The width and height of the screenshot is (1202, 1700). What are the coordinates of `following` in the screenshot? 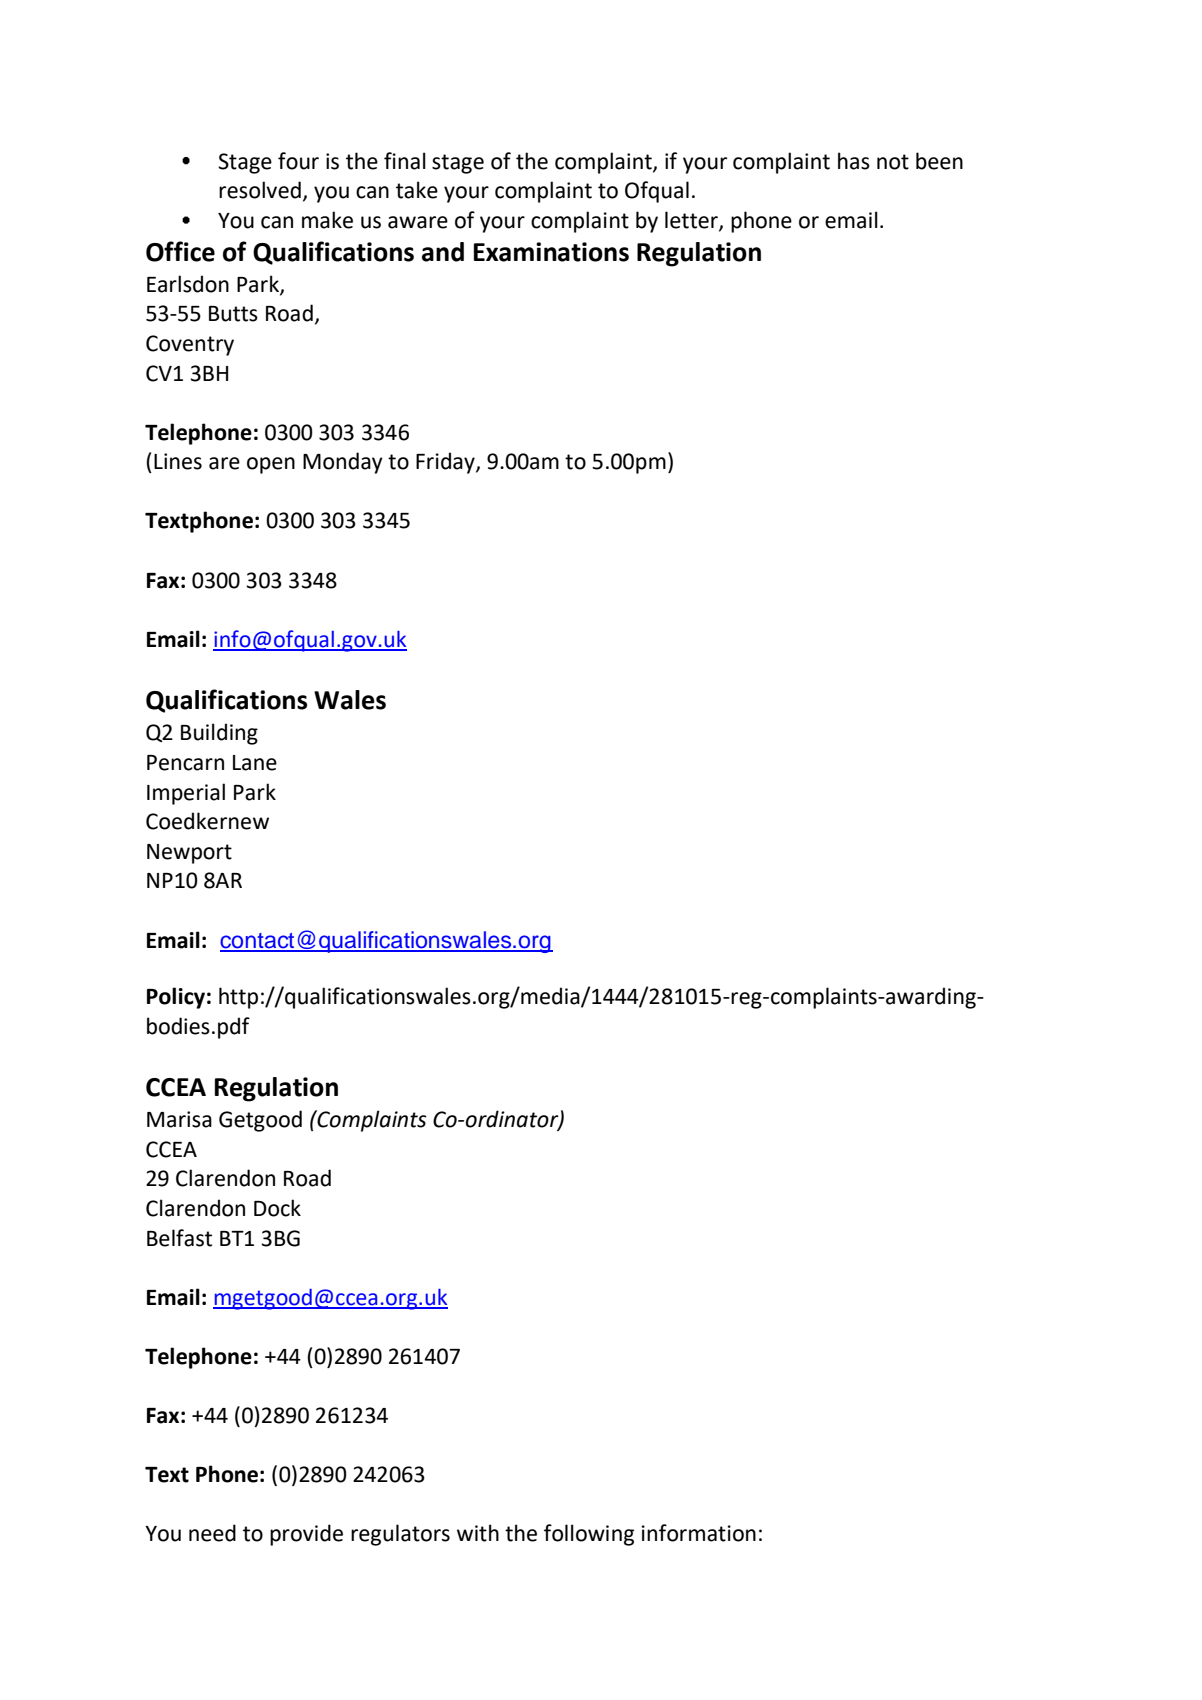 It's located at (589, 1535).
